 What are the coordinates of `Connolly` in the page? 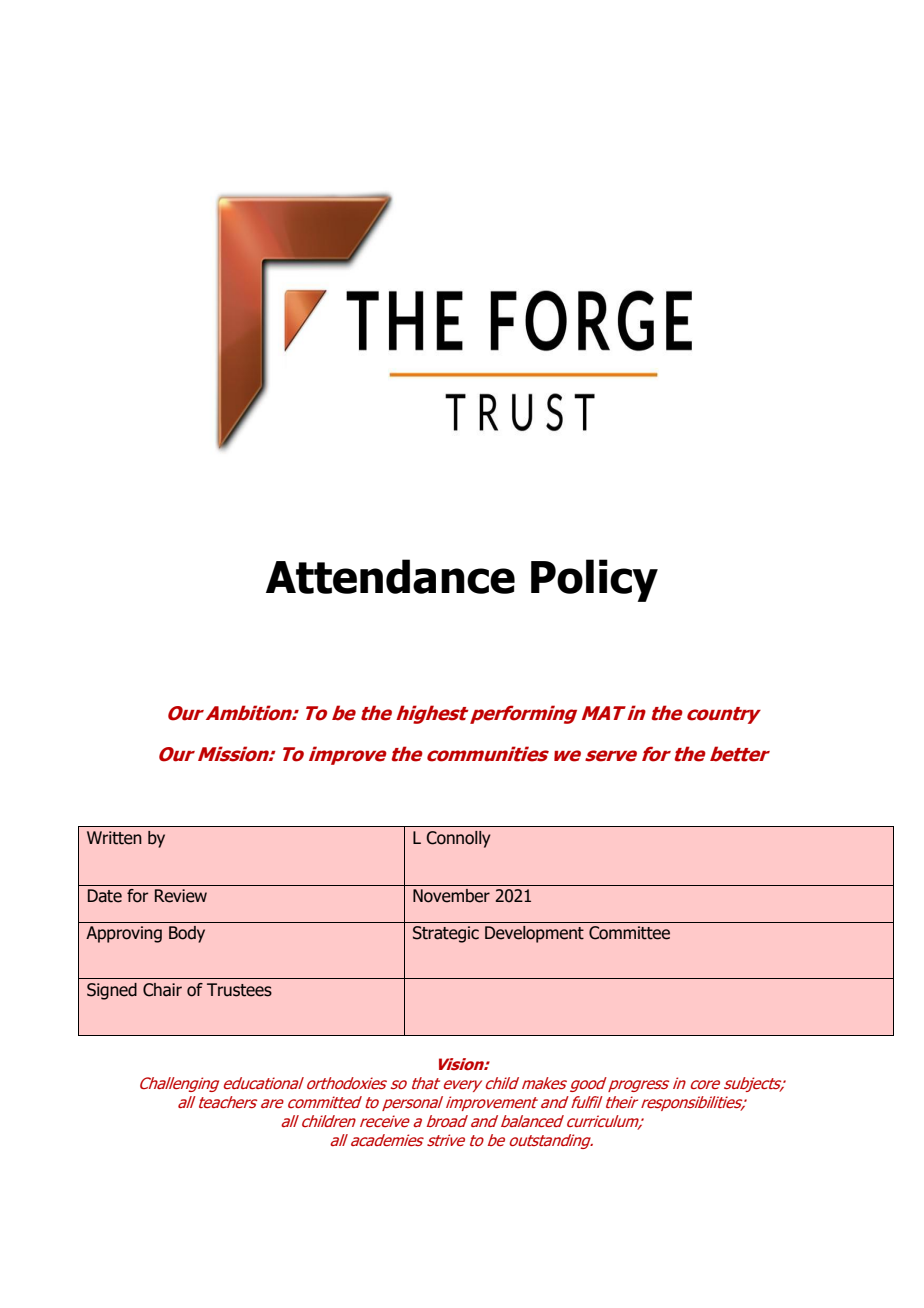 It's located at (458, 839).
